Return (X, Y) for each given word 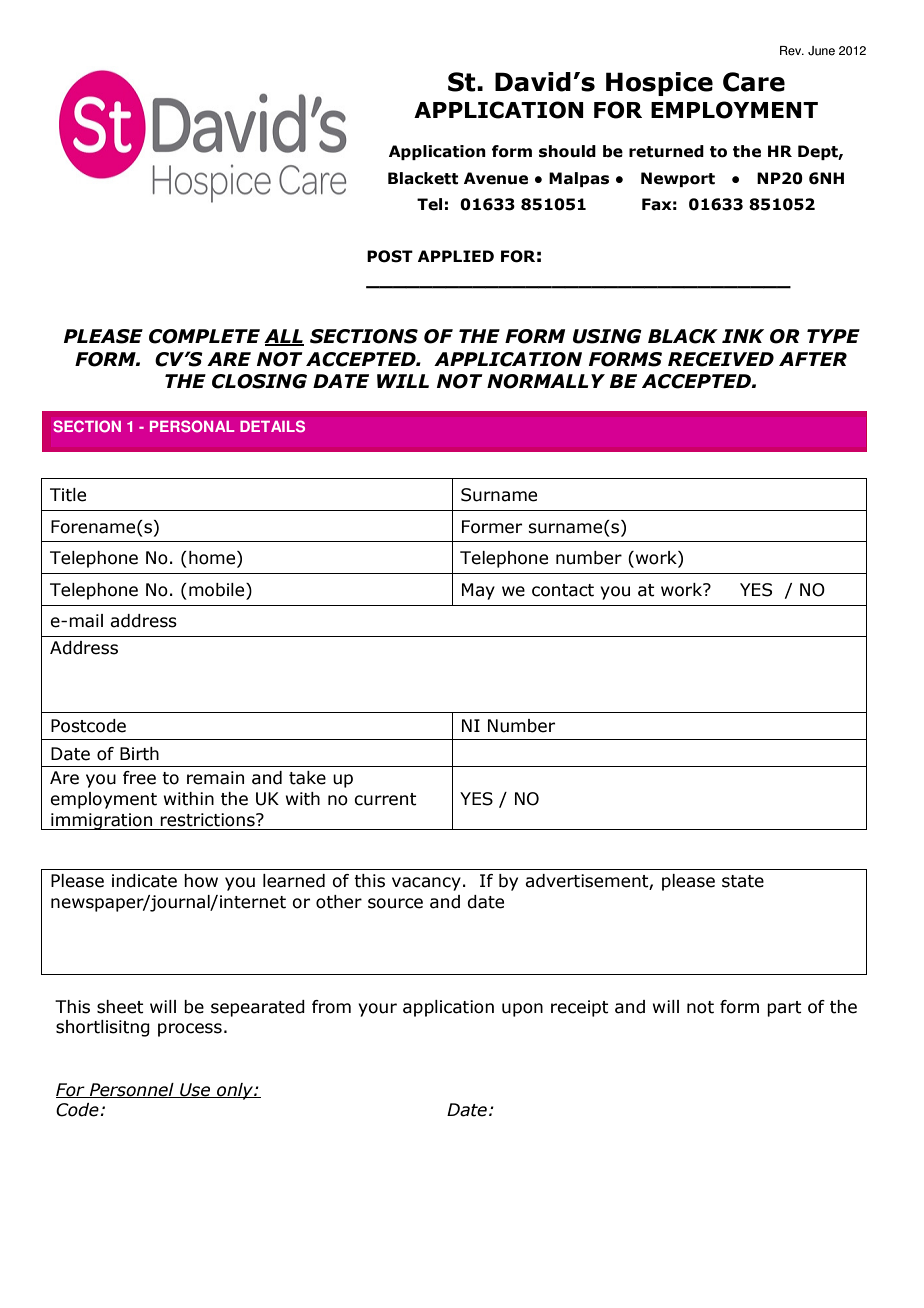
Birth (139, 754)
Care (754, 82)
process (190, 1030)
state (743, 881)
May (478, 591)
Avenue (496, 178)
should (567, 151)
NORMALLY (546, 381)
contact (563, 590)
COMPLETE (204, 336)
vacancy (426, 884)
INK (743, 336)
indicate (144, 881)
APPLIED (456, 256)
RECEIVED (721, 359)
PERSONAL (192, 426)
